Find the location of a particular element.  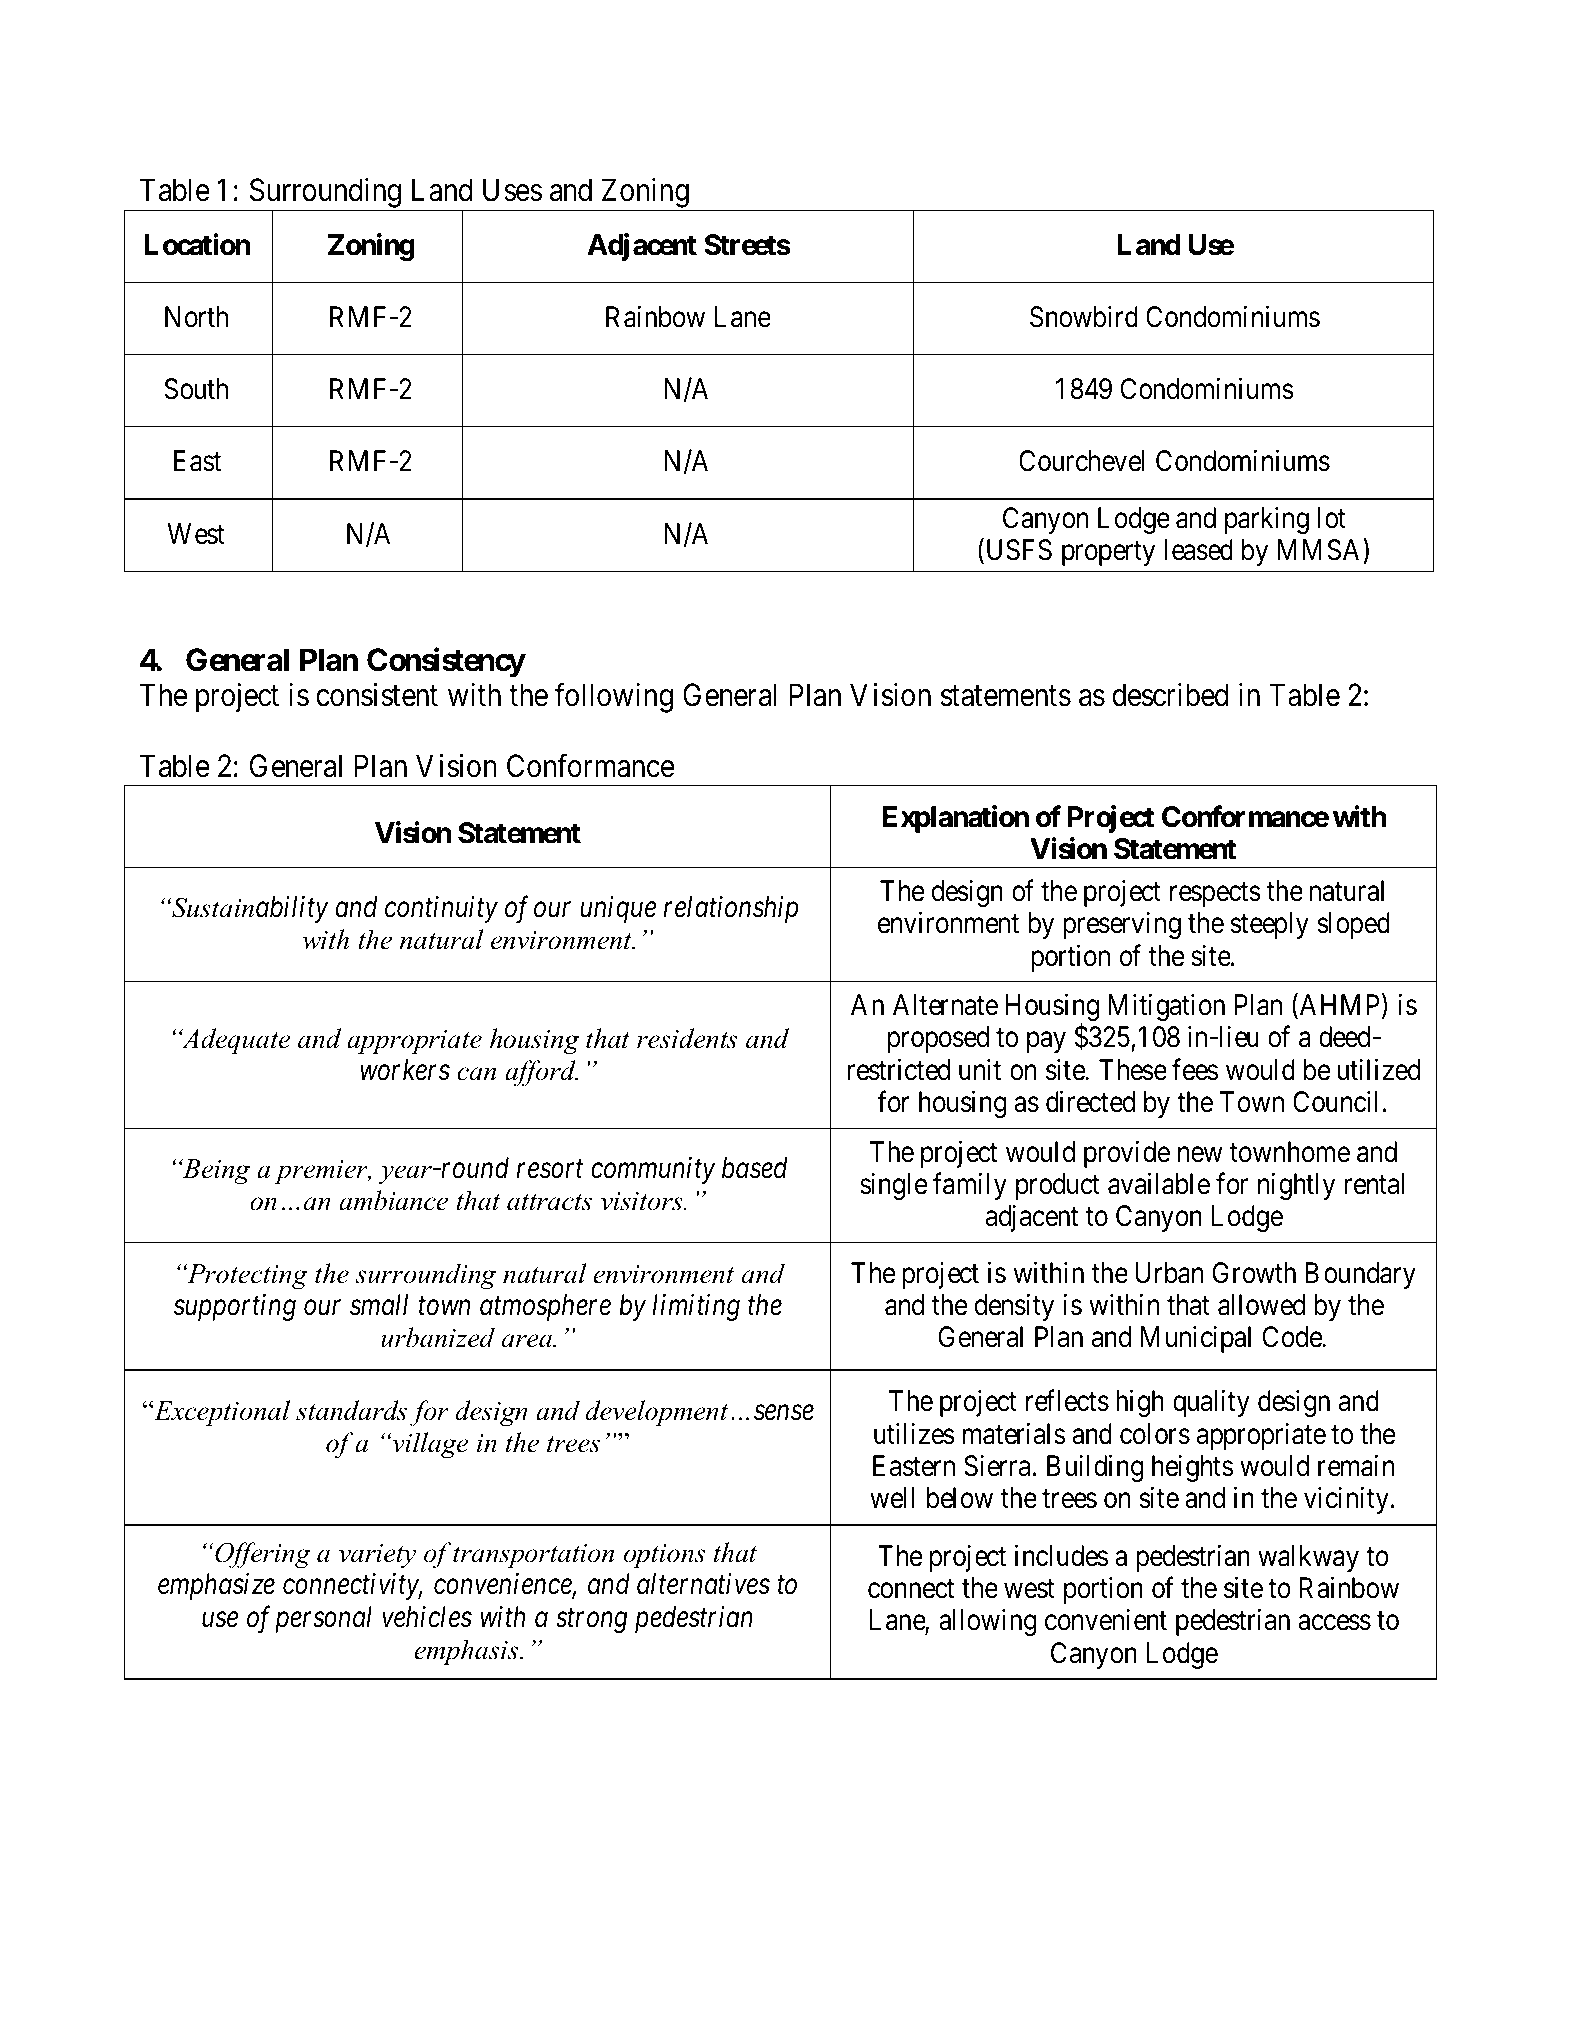

relationship is located at coordinates (731, 909).
